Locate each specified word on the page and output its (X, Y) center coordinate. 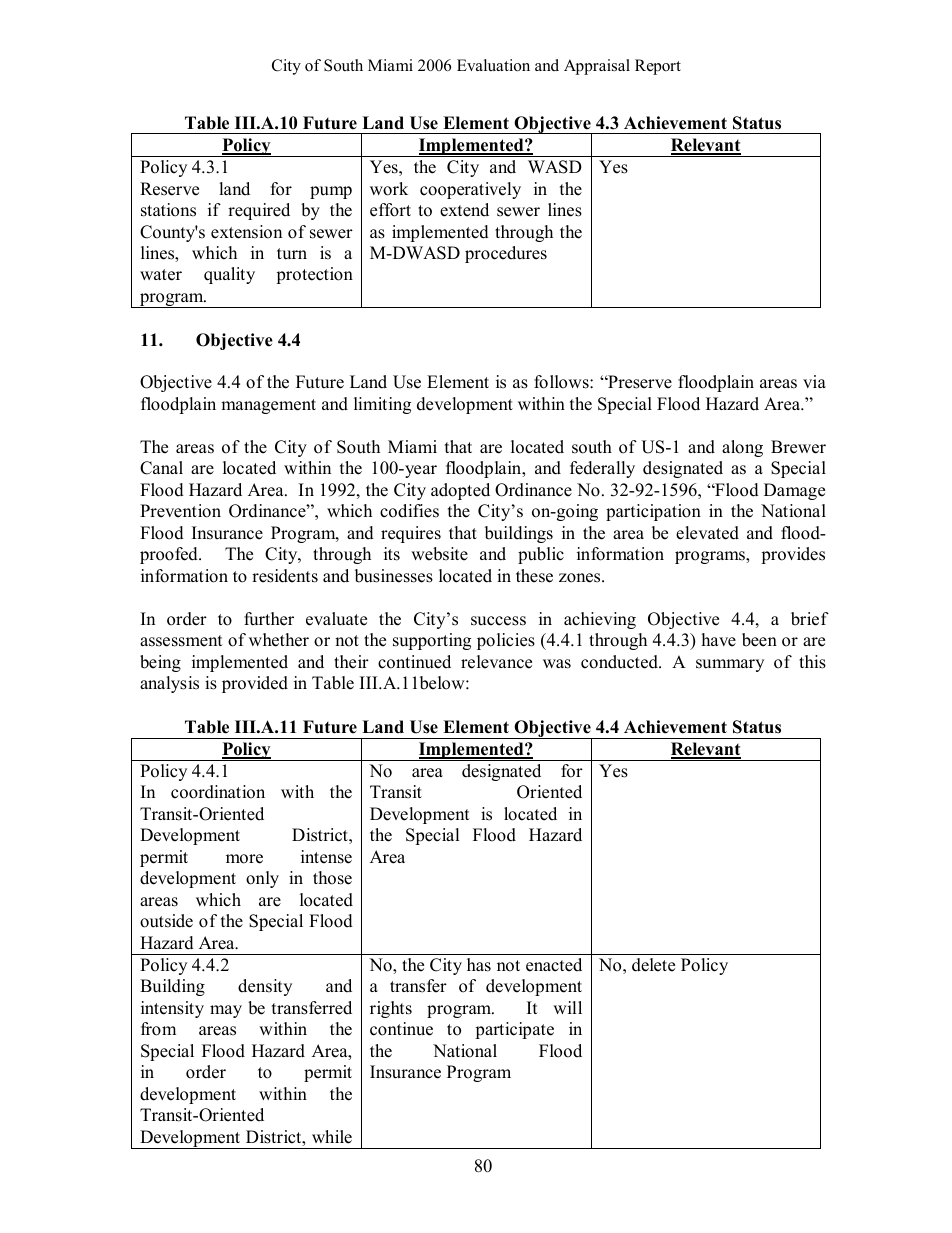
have (719, 640)
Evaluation (493, 65)
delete (653, 965)
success (498, 621)
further (269, 619)
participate (514, 1030)
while (332, 1137)
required (259, 211)
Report (658, 67)
